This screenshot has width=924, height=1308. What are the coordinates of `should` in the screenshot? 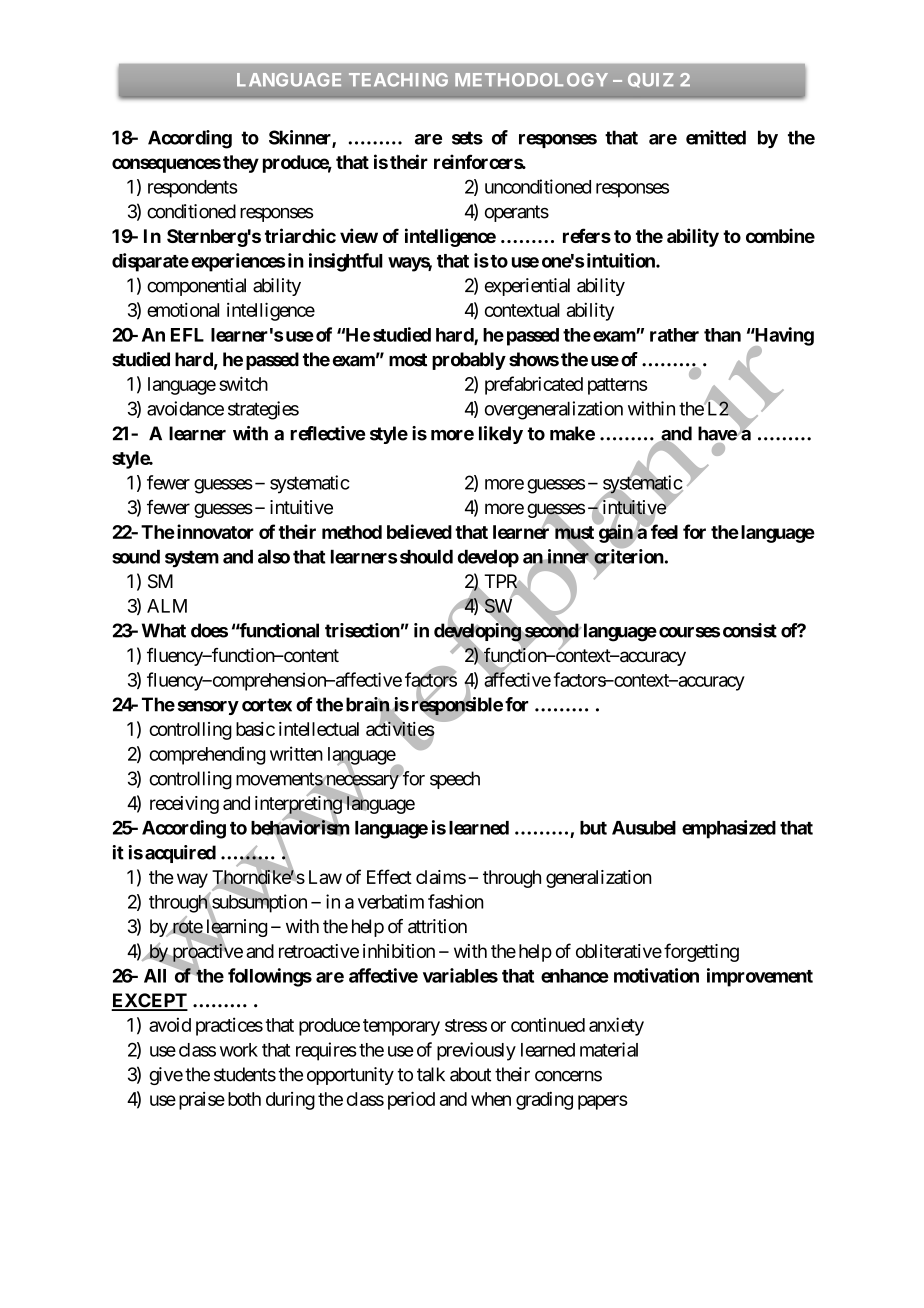 It's located at (426, 556).
